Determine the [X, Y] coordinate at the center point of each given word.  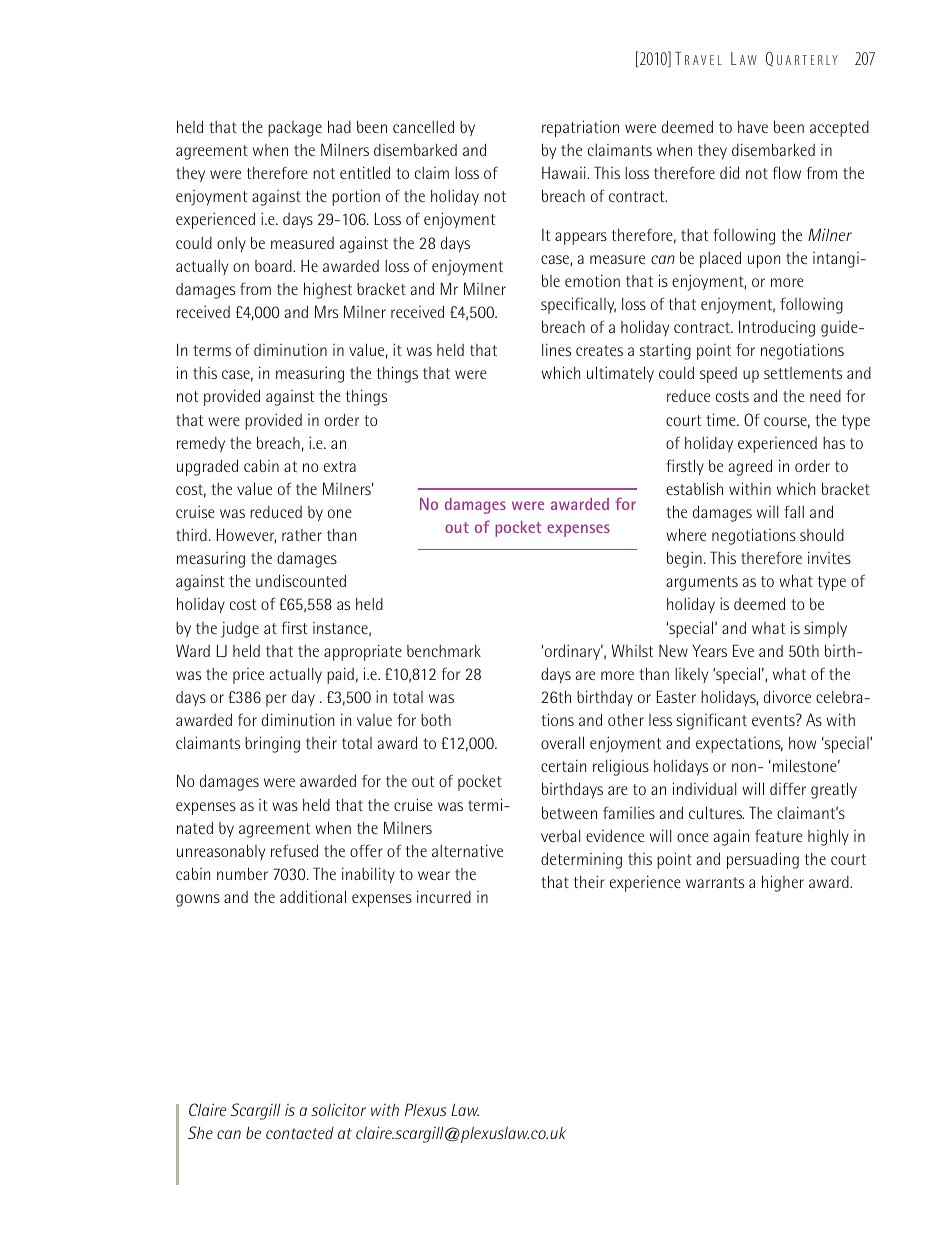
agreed [750, 467]
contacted [300, 1133]
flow [787, 172]
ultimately [620, 374]
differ [788, 788]
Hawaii [565, 172]
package [295, 129]
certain [563, 765]
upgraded [207, 467]
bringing [272, 744]
